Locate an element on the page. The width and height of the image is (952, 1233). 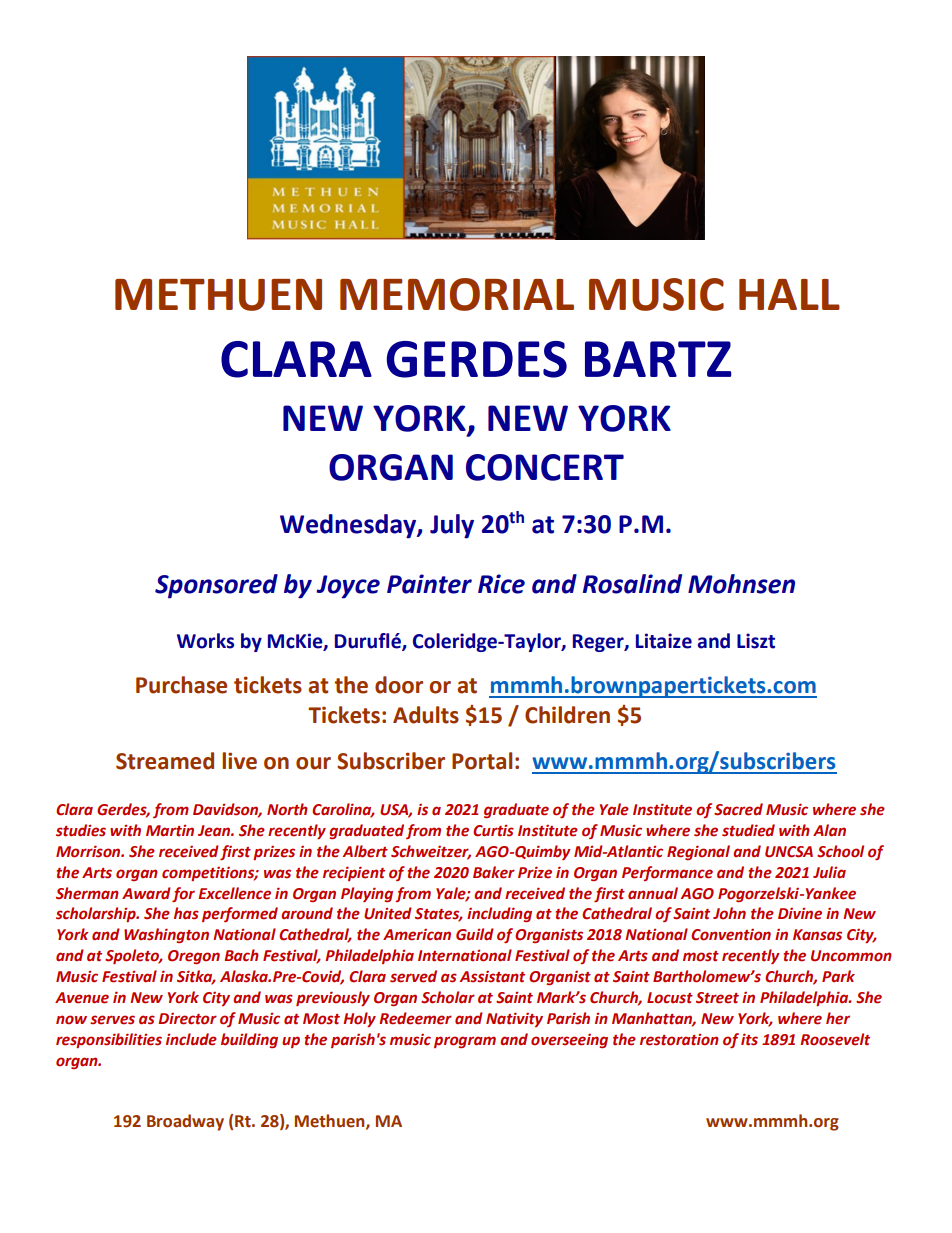
Broadway is located at coordinates (185, 1122).
